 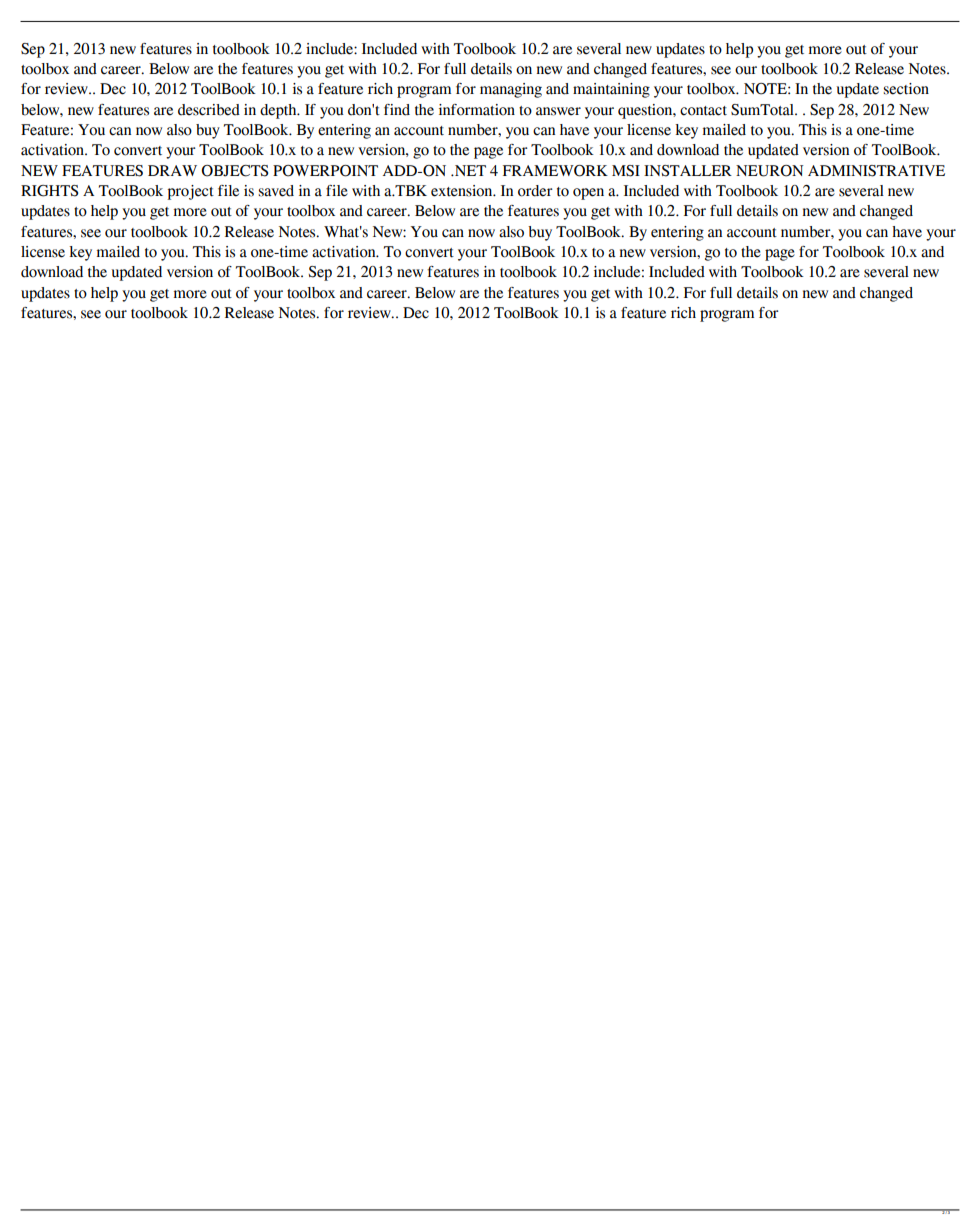 What do you see at coordinates (190, 192) in the screenshot?
I see `project` at bounding box center [190, 192].
